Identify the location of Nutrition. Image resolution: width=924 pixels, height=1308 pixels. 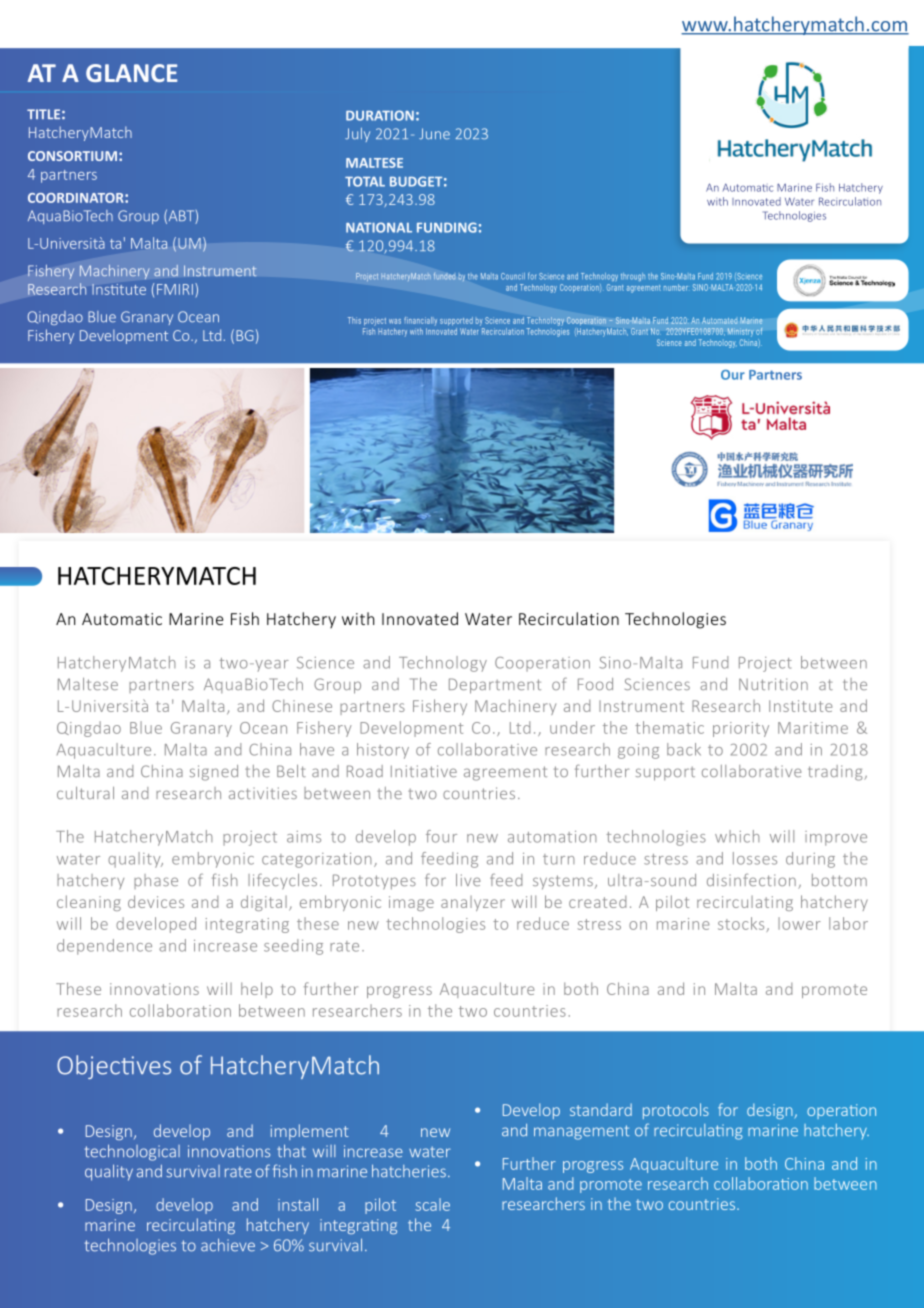
(773, 684).
